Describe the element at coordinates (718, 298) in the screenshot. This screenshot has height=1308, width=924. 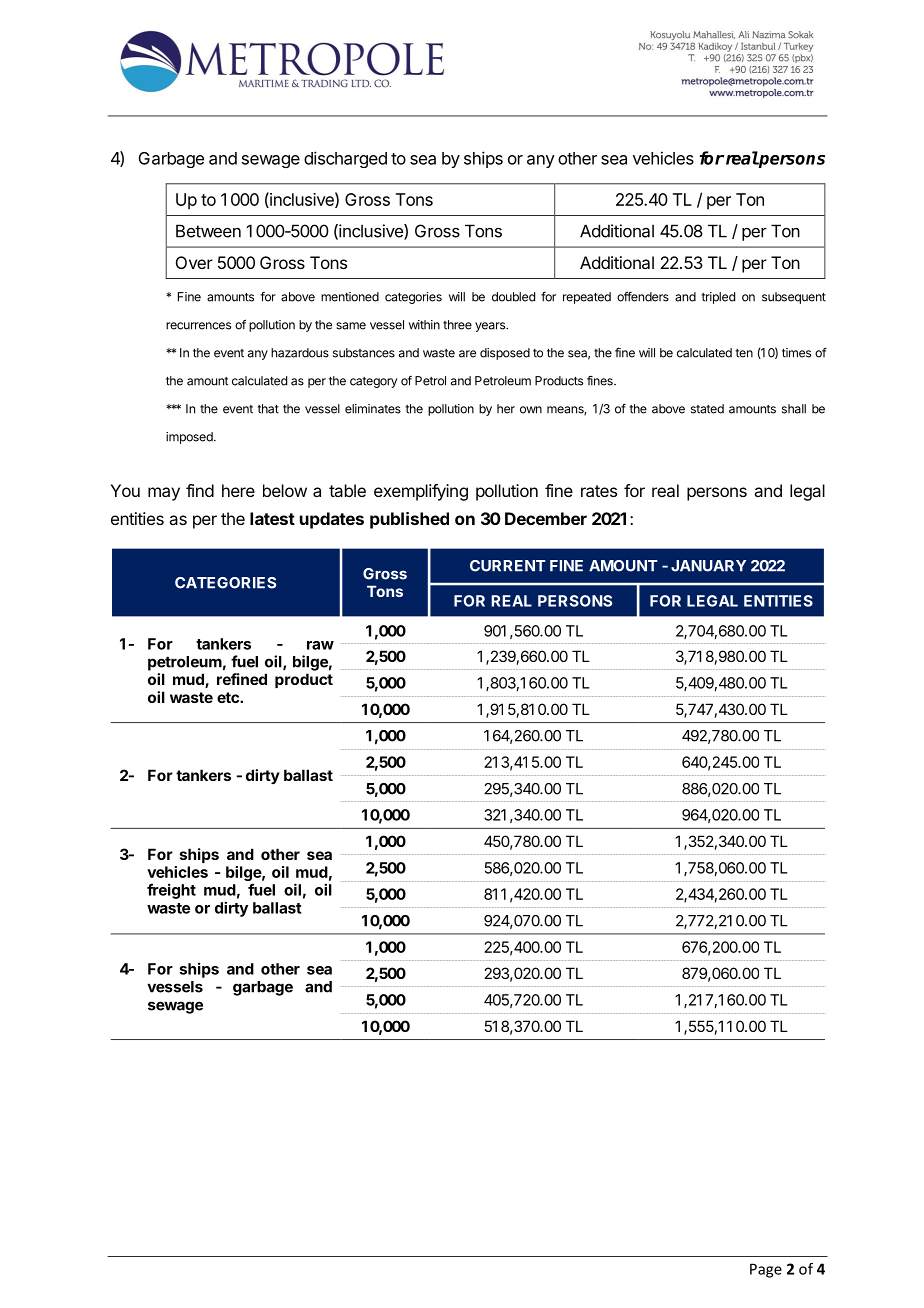
I see `tripled` at that location.
